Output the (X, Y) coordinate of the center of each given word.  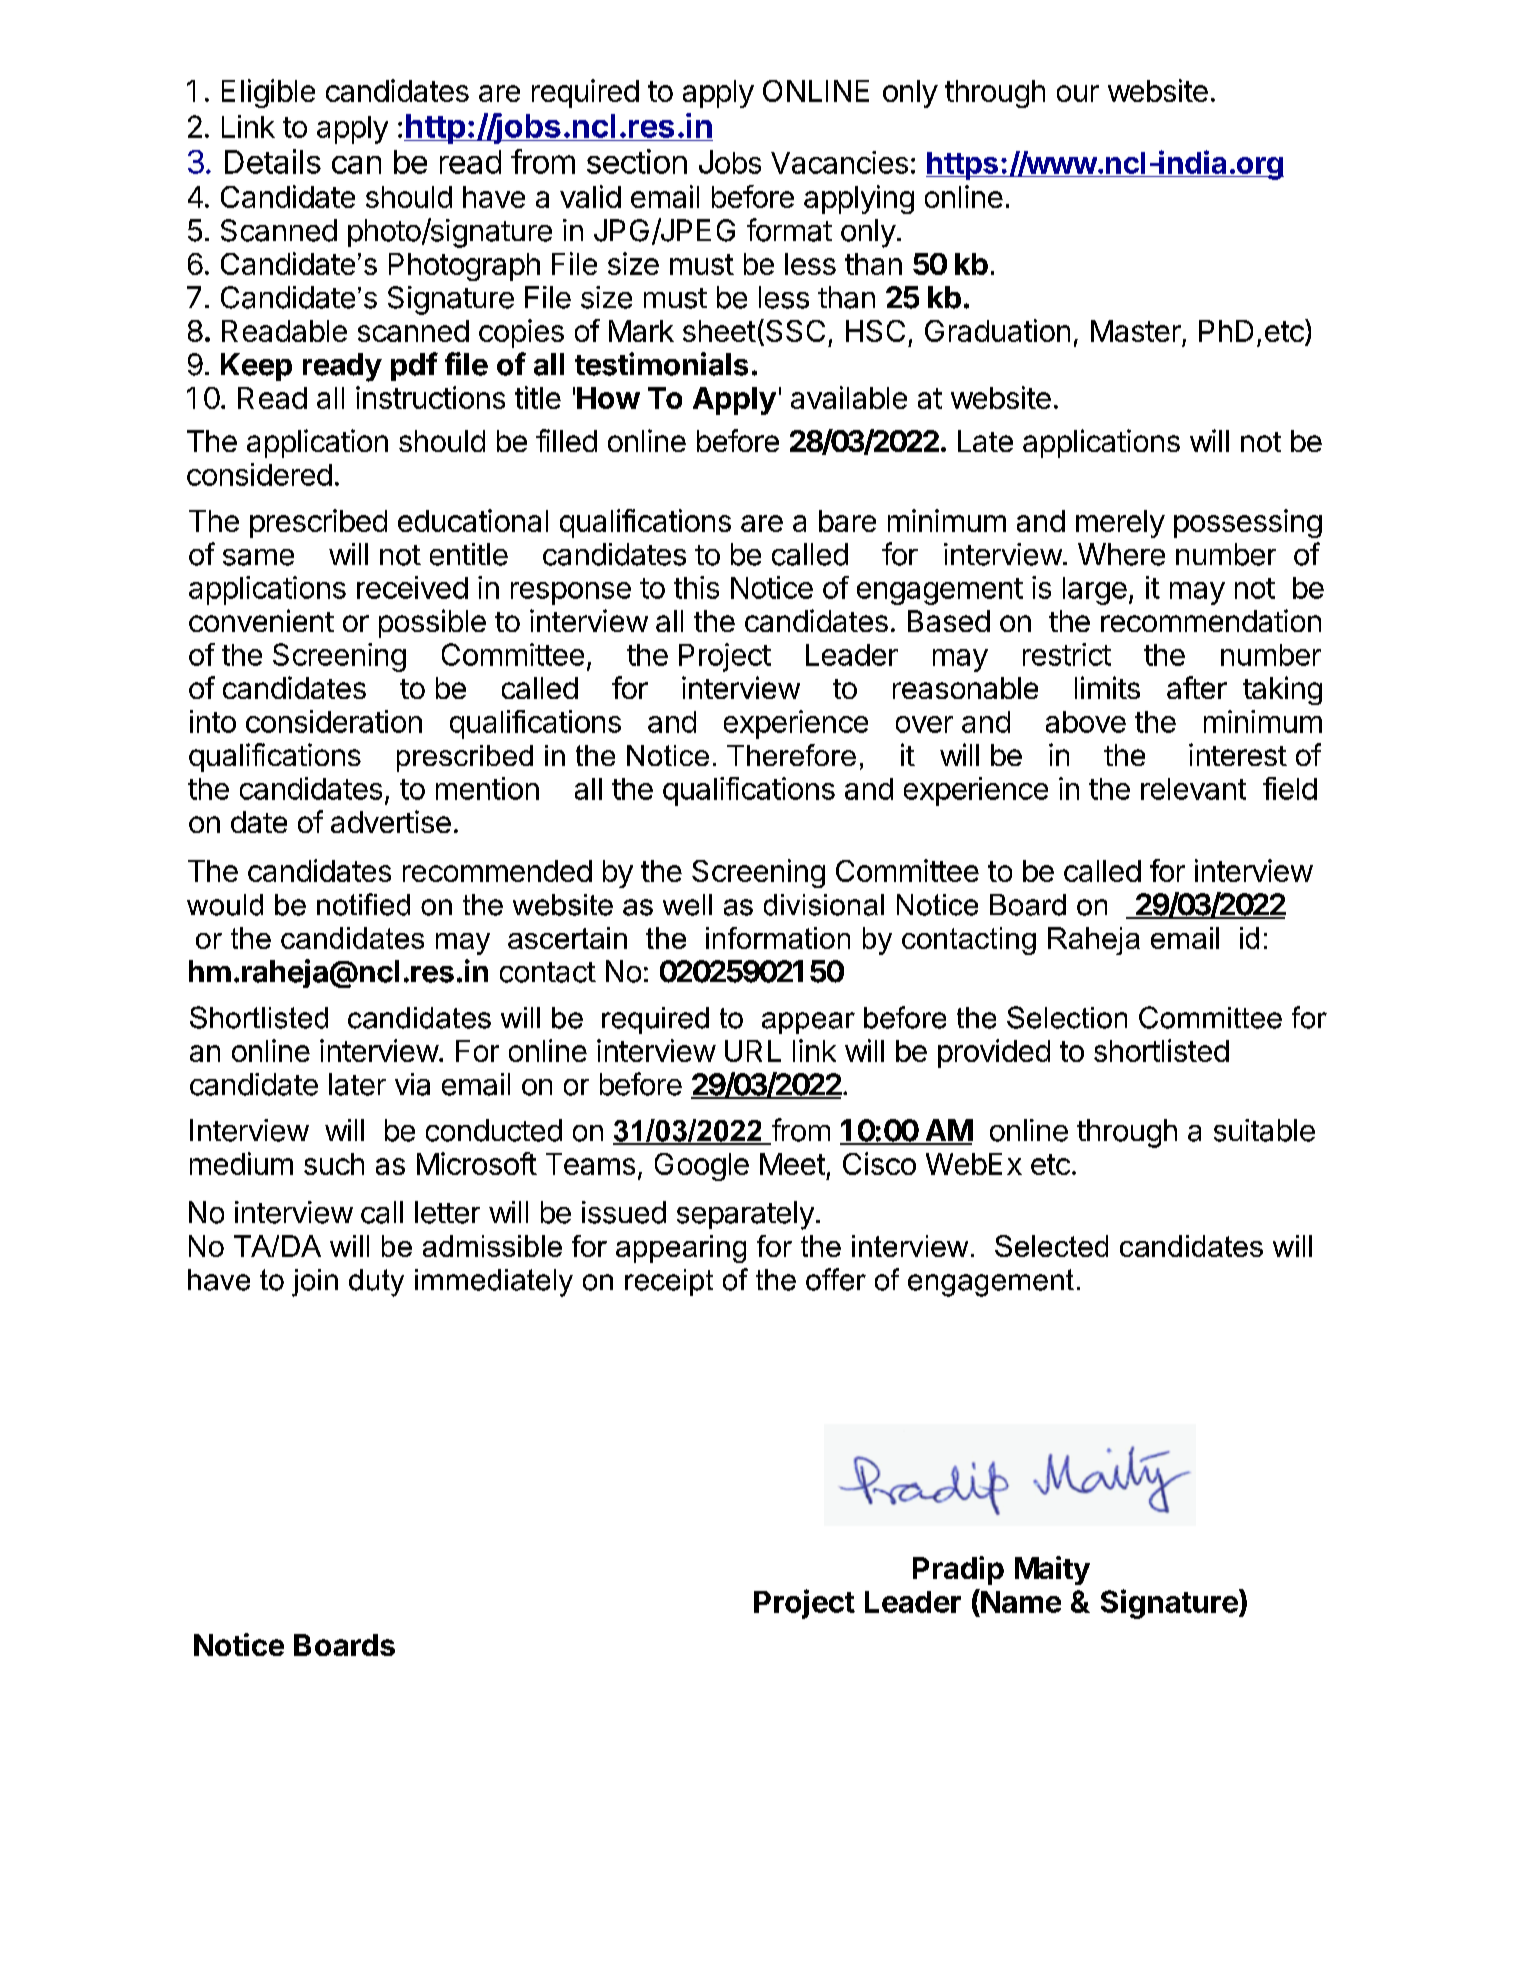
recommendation (1211, 620)
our (1078, 93)
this (696, 587)
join (315, 1283)
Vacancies (839, 162)
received (412, 587)
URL (753, 1051)
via (412, 1084)
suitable (1264, 1130)
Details (273, 161)
